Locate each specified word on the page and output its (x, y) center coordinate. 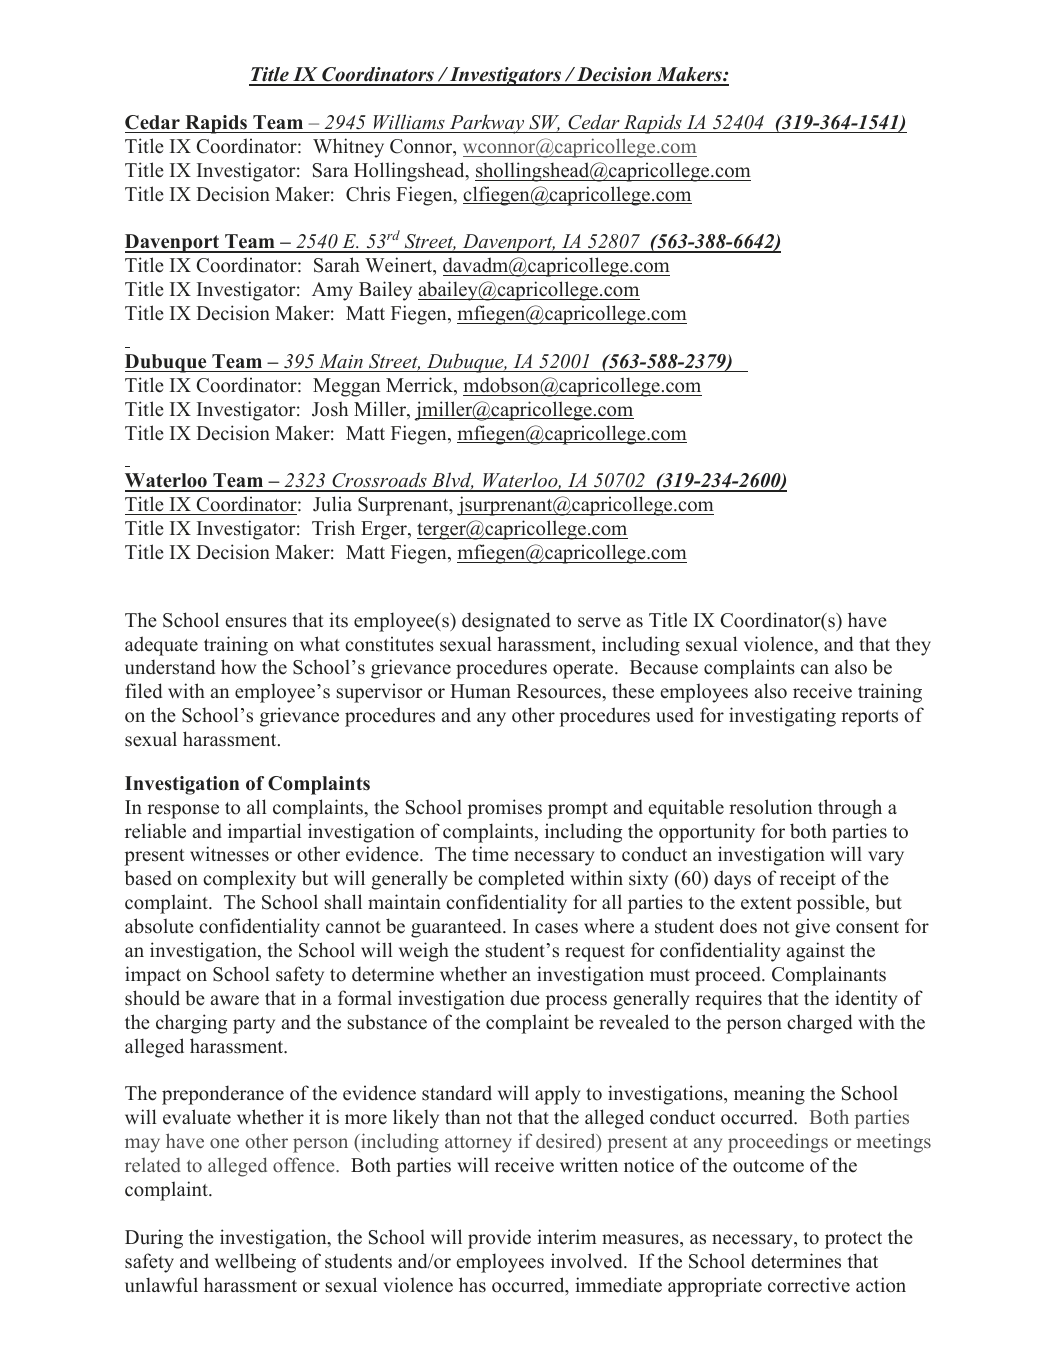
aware (235, 1000)
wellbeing (255, 1263)
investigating (782, 717)
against (816, 952)
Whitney (348, 148)
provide (499, 1239)
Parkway (487, 124)
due (525, 998)
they (913, 646)
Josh (330, 409)
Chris (368, 194)
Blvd (452, 481)
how (238, 667)
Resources (560, 691)
